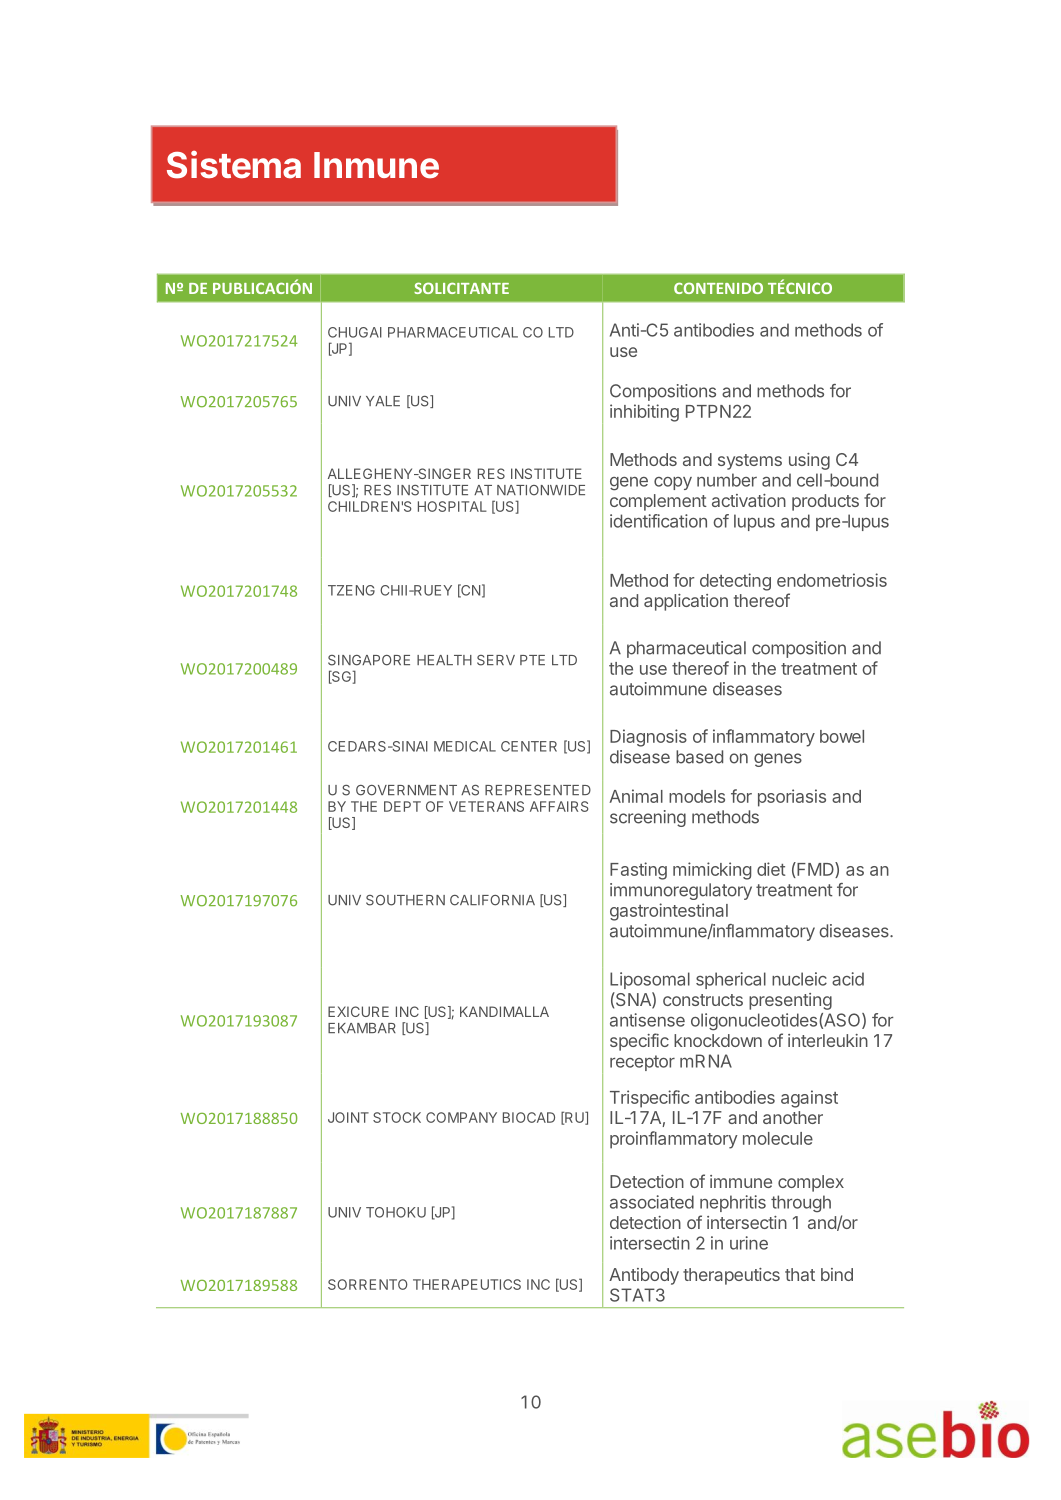  Describe the element at coordinates (718, 288) in the screenshot. I see `CONTENIDO` at that location.
